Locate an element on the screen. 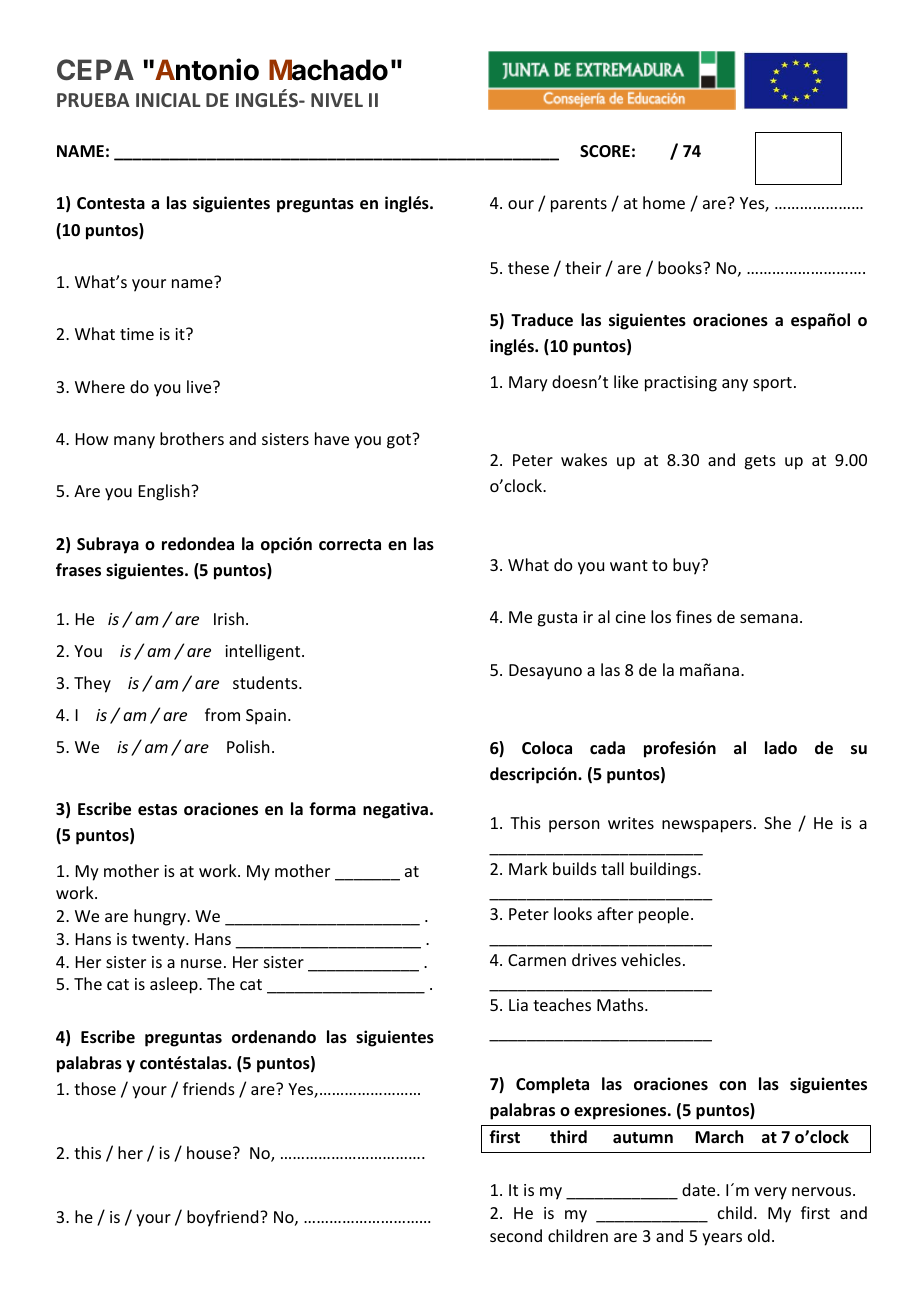 Image resolution: width=924 pixels, height=1308 pixels. gusta is located at coordinates (557, 619).
